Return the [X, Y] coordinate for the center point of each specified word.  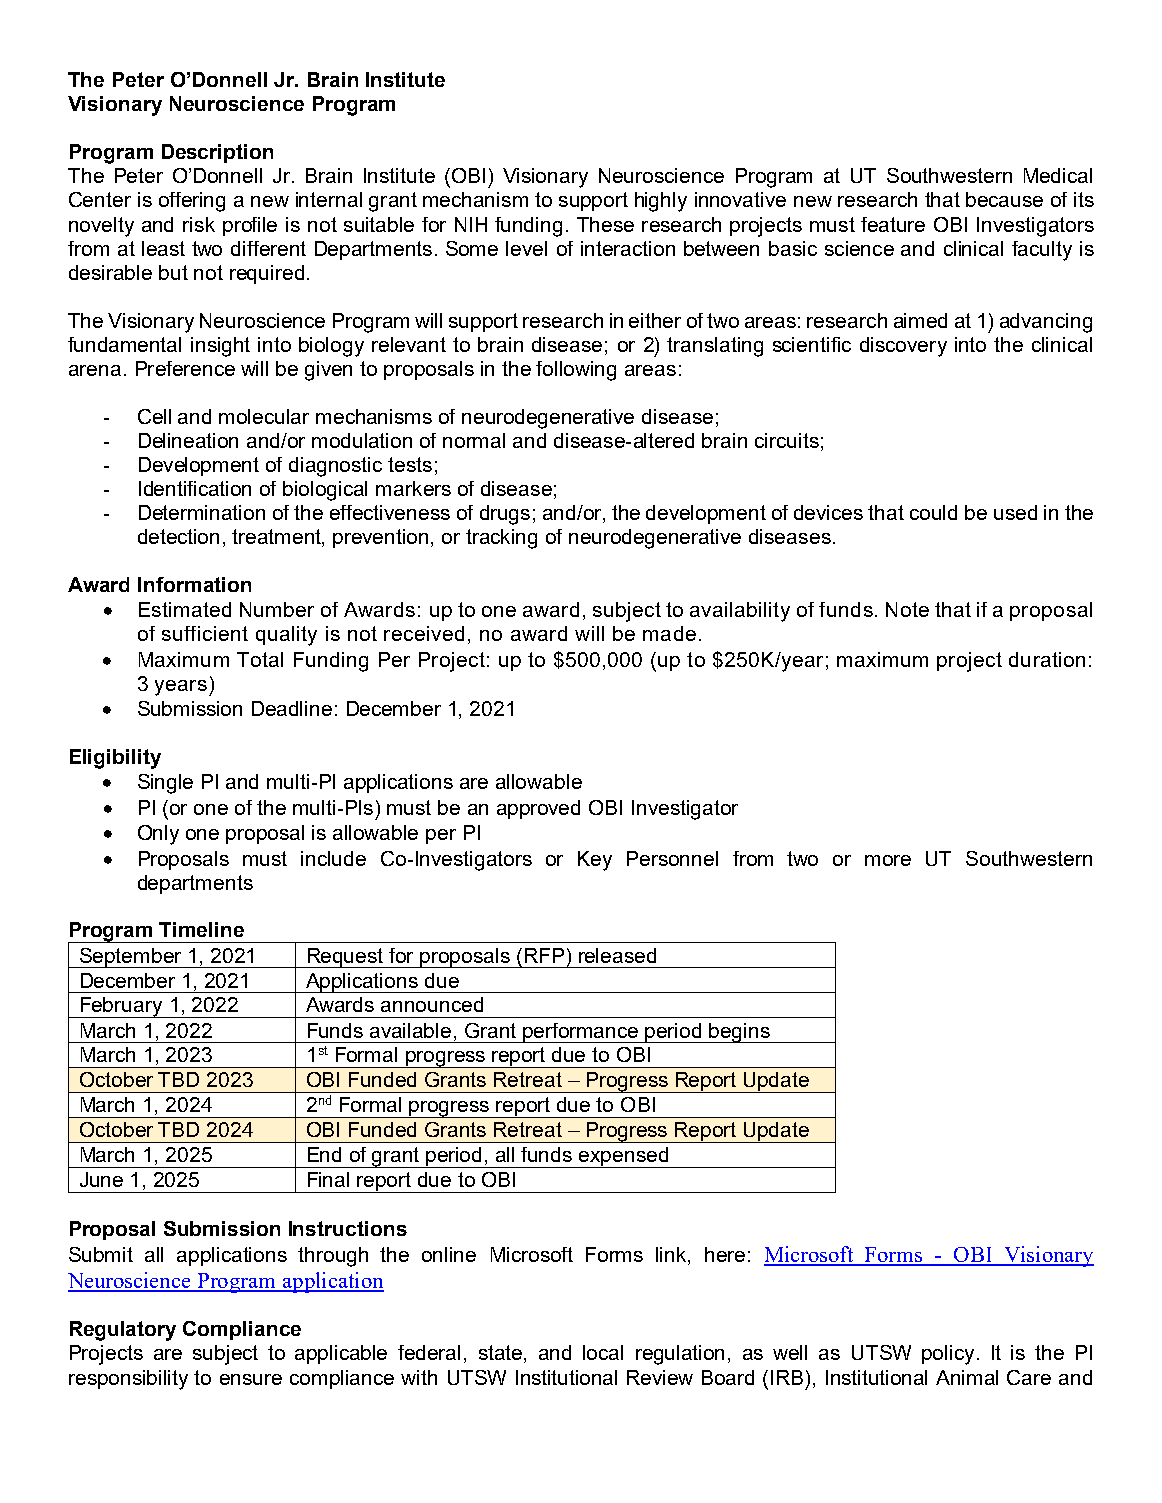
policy [948, 1355]
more [888, 860]
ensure [251, 1379]
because [1004, 199]
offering [192, 202]
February [121, 1007]
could [933, 512]
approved [538, 809]
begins [740, 1033]
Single [165, 784]
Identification [195, 488]
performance [581, 1033]
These [605, 224]
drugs [505, 515]
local [603, 1352]
